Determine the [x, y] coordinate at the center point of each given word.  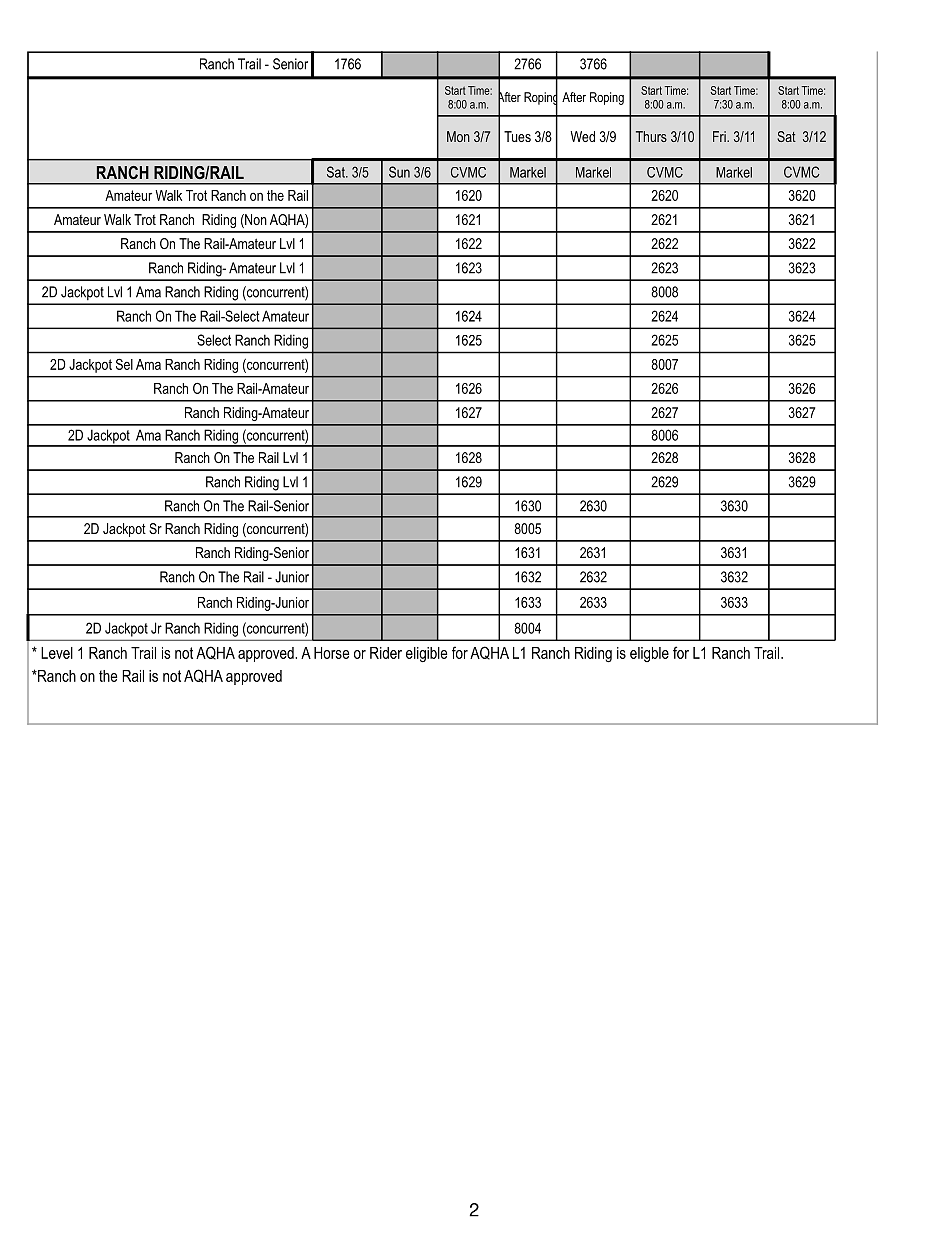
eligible [426, 655]
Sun [399, 172]
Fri [720, 136]
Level [57, 653]
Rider [386, 653]
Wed [582, 136]
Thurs [651, 136]
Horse [331, 653]
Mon [458, 136]
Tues [517, 136]
